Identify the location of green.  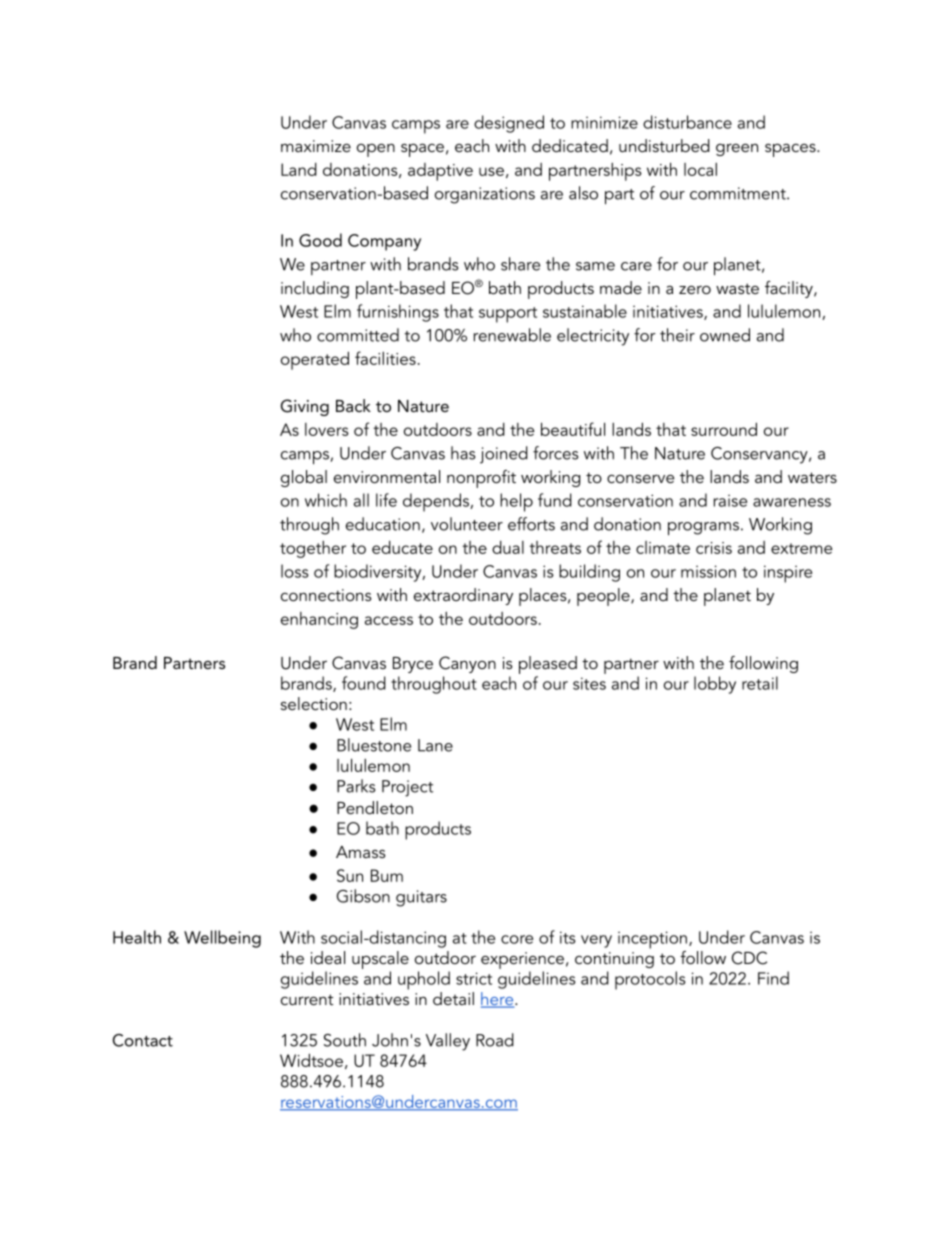
(737, 149).
